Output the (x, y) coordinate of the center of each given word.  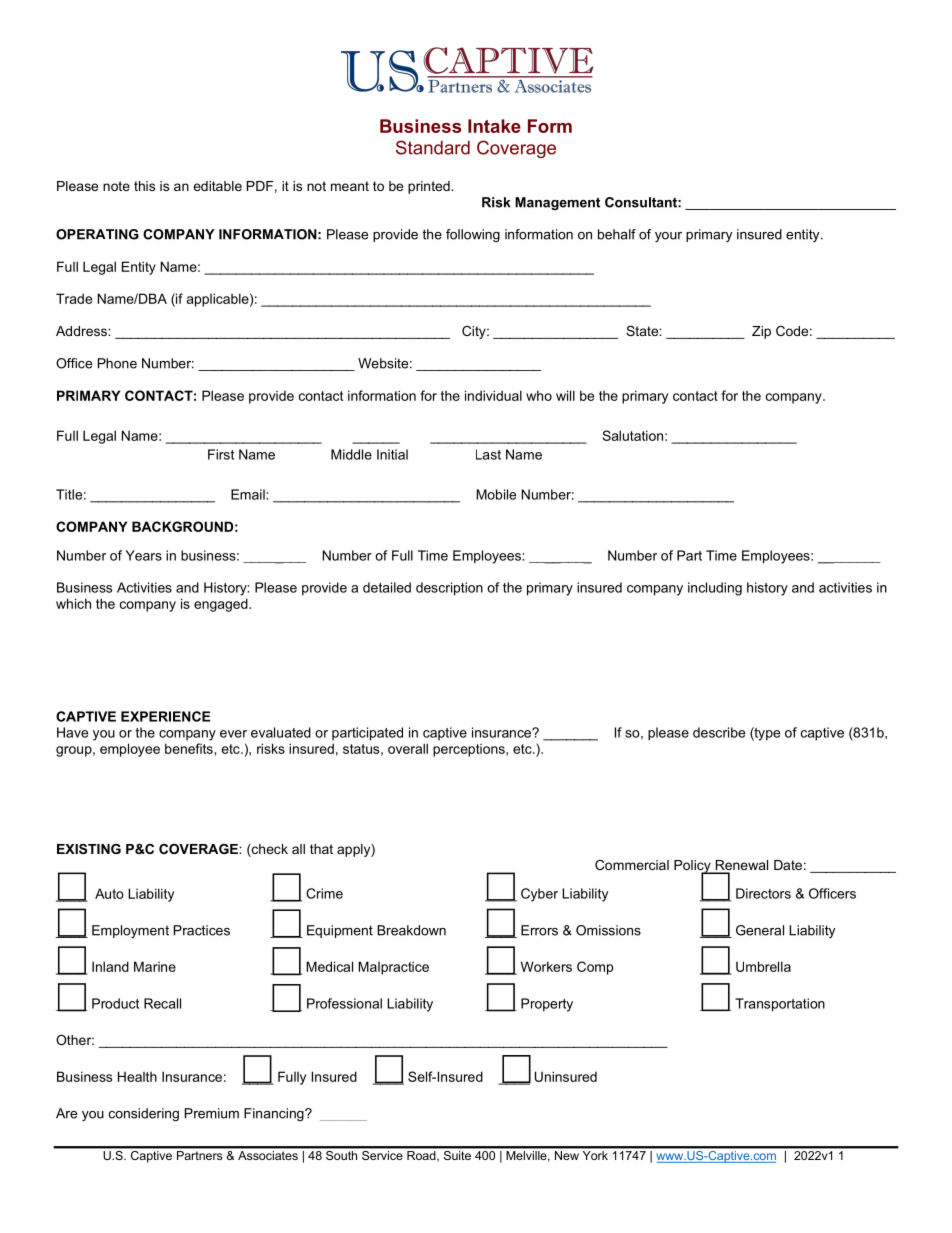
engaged (222, 605)
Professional (344, 1003)
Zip (761, 332)
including (715, 589)
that (321, 849)
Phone (117, 363)
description (449, 589)
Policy (693, 867)
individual (493, 395)
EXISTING (89, 849)
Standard (433, 147)
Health (137, 1076)
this (144, 186)
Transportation (780, 1005)
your (668, 237)
